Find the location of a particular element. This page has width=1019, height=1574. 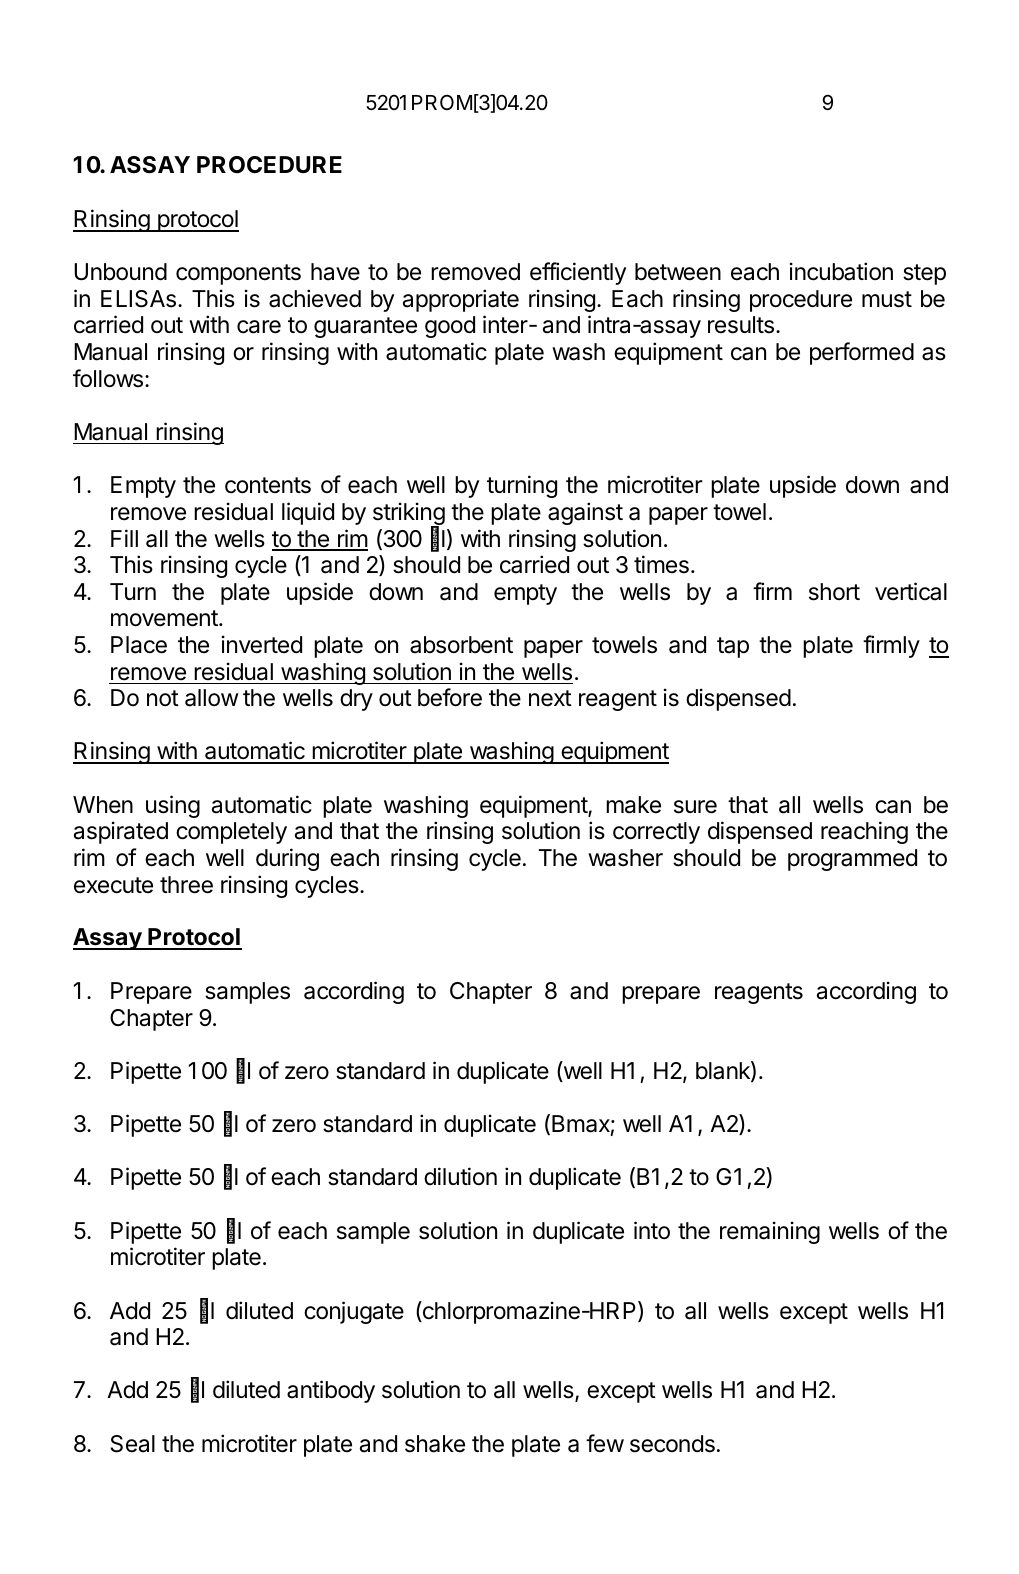

appropriate is located at coordinates (461, 300).
